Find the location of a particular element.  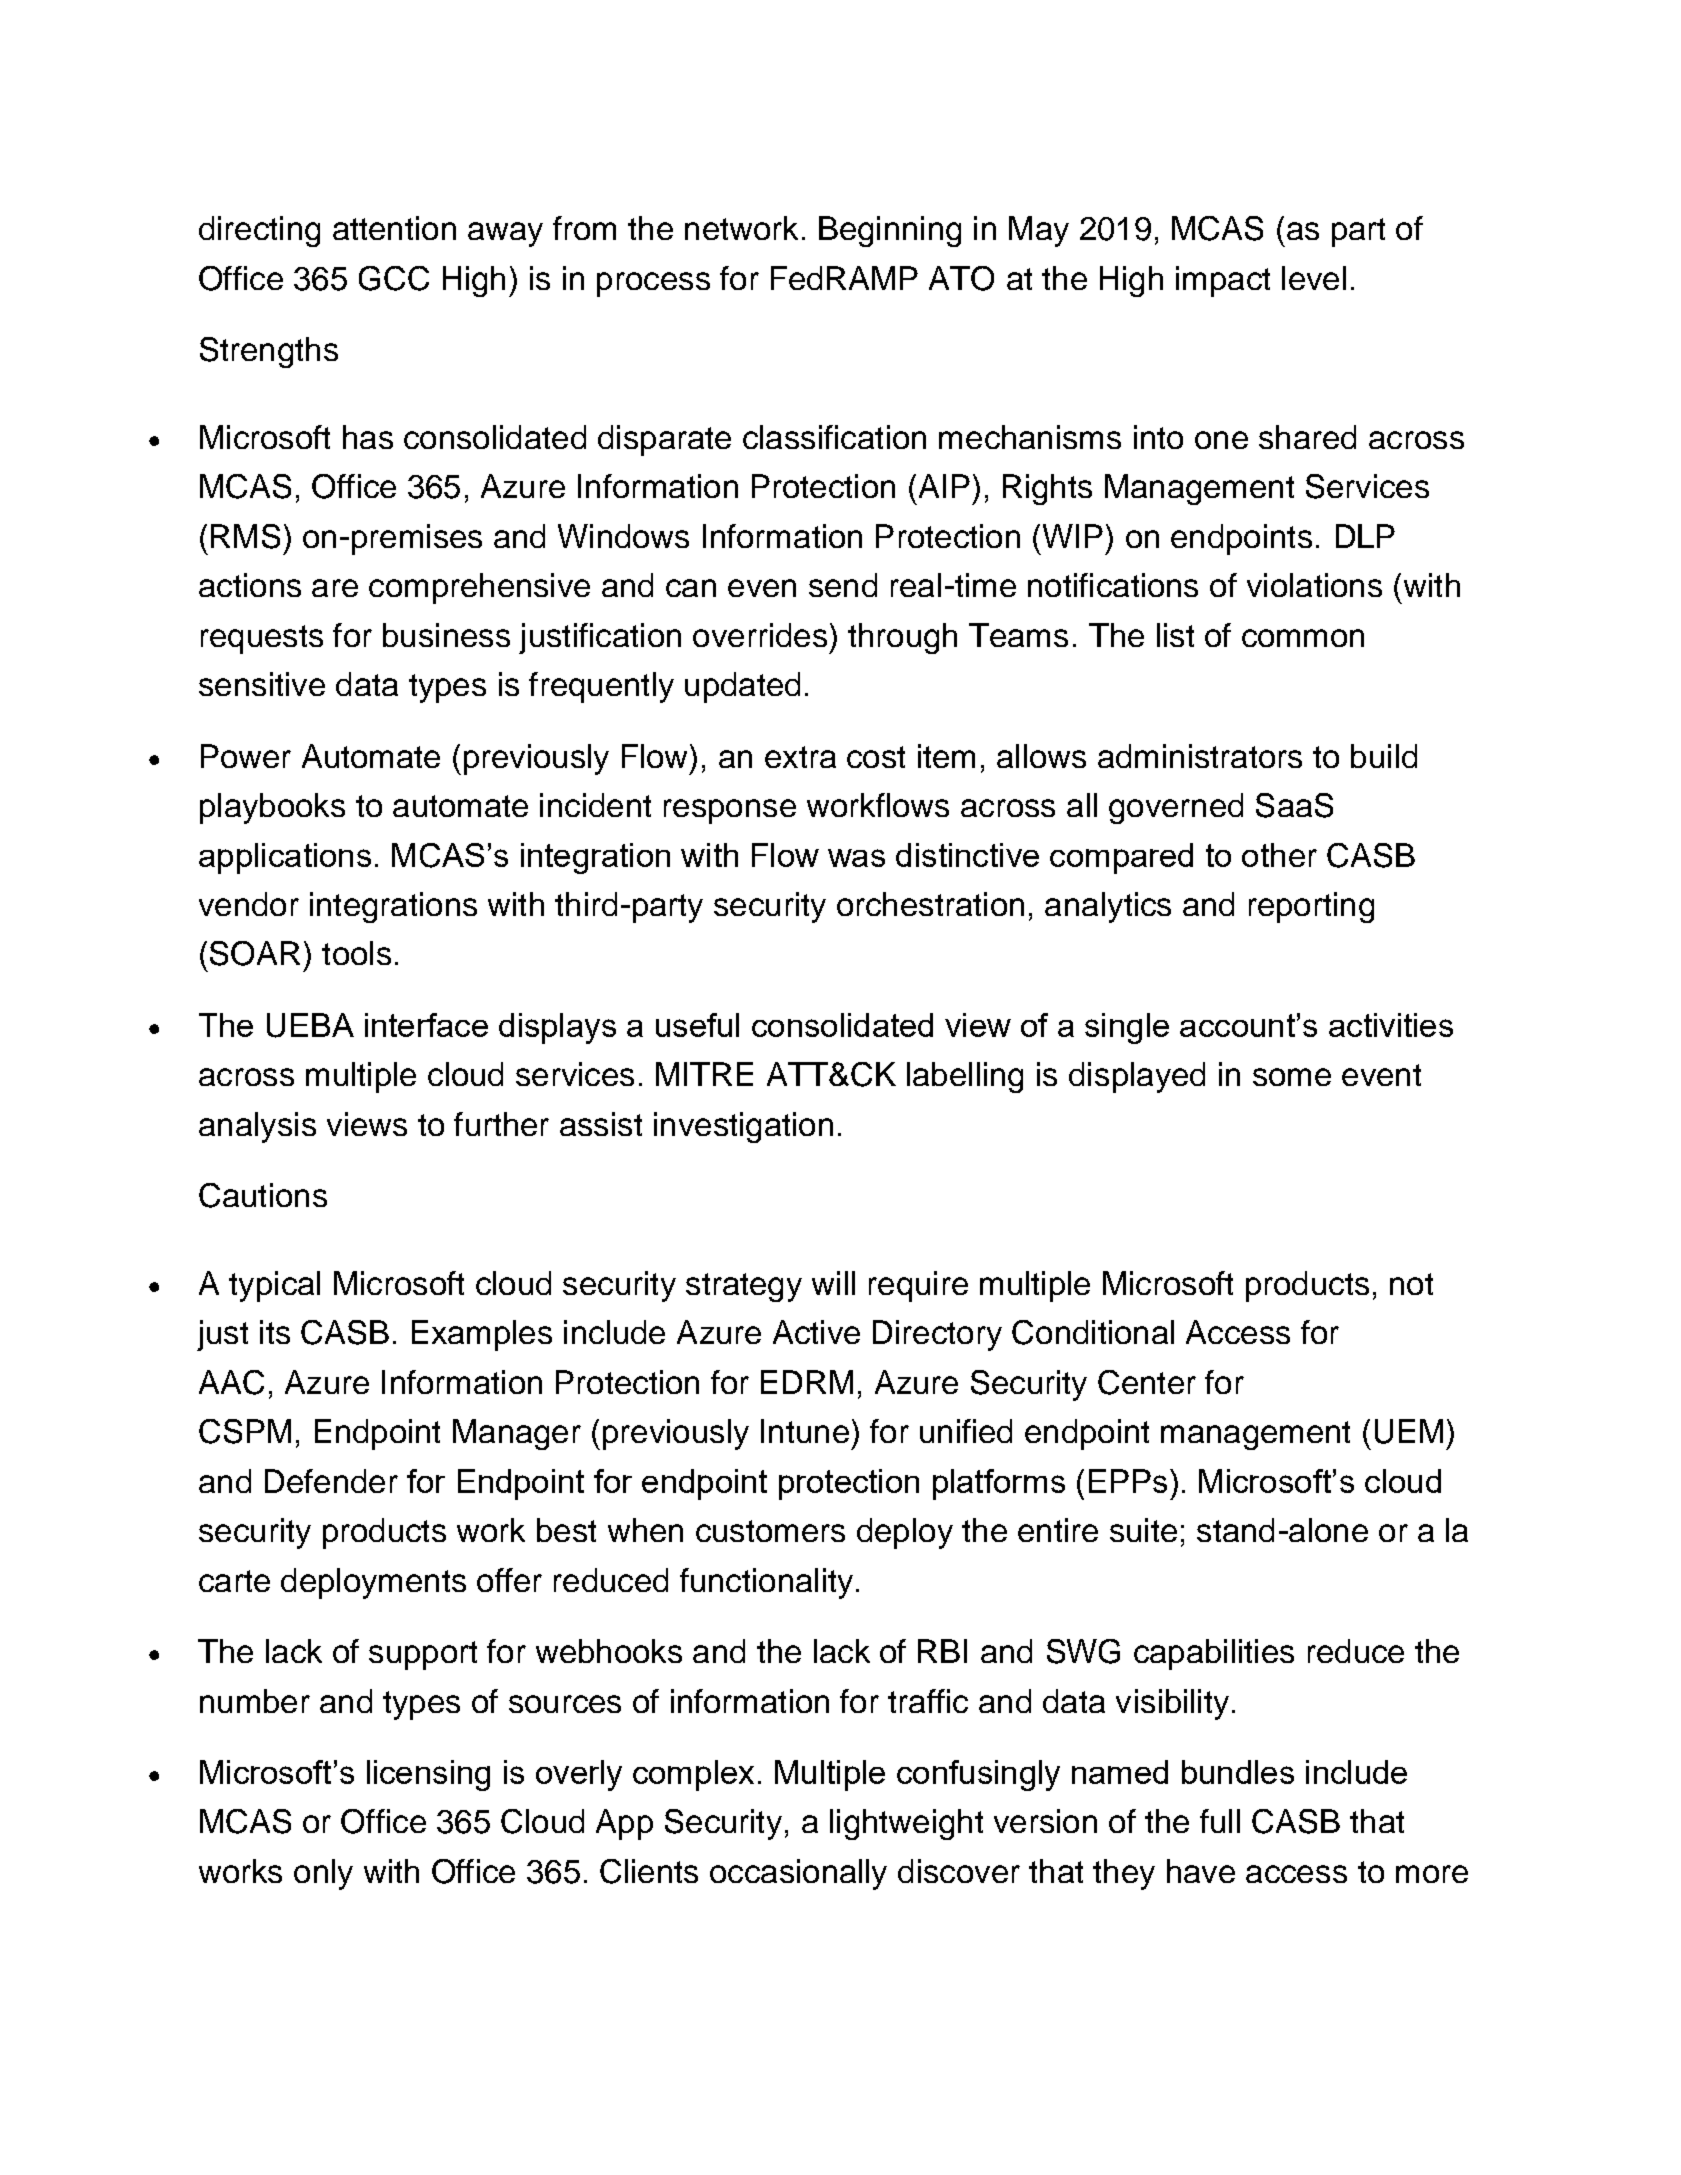

GCC is located at coordinates (394, 278).
